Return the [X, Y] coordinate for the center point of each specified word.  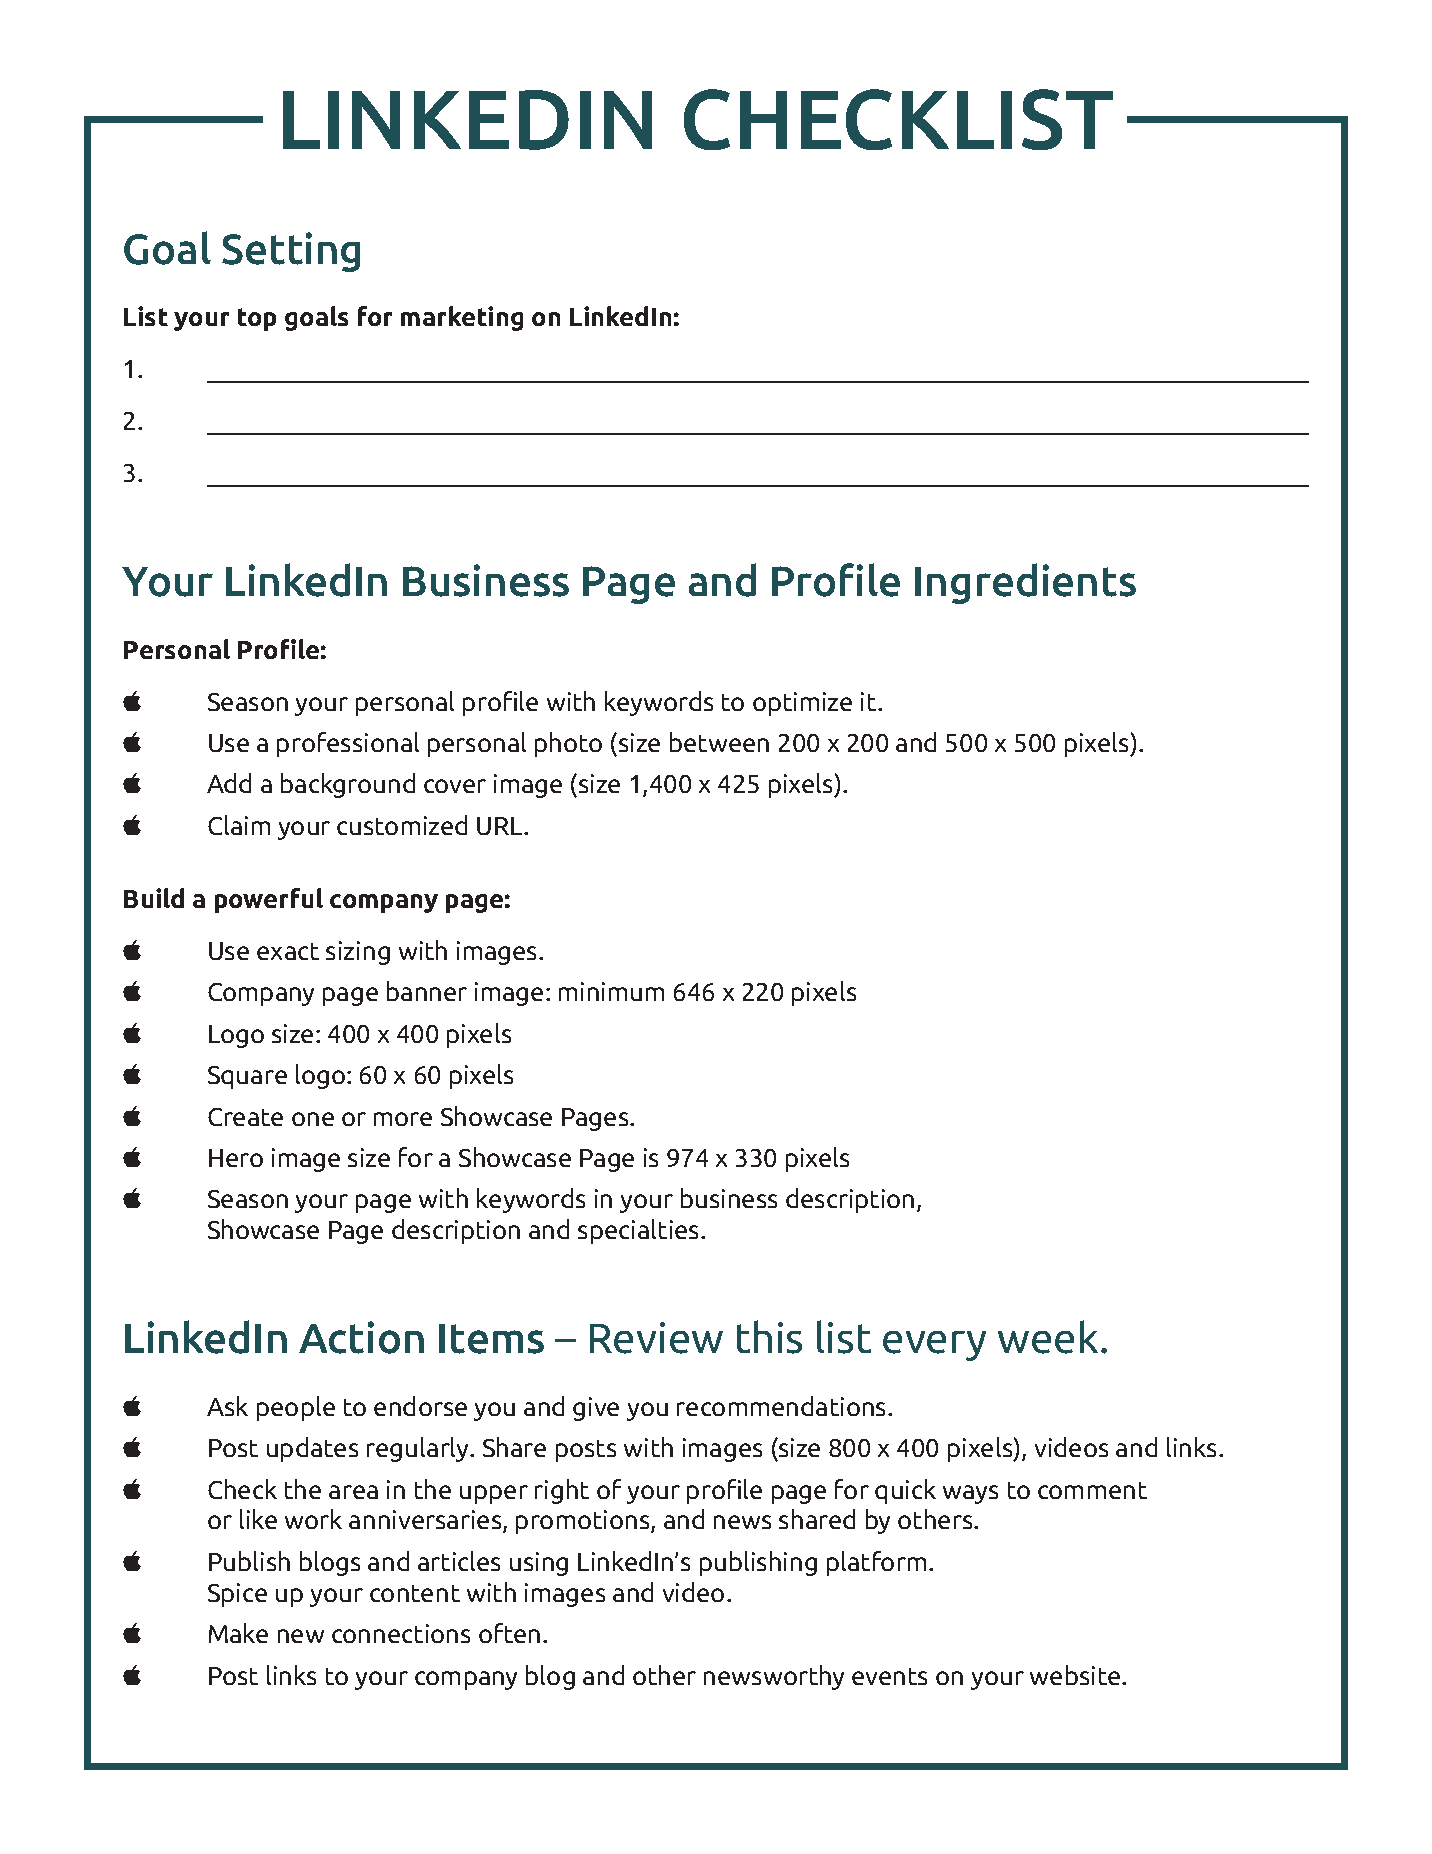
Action [361, 1337]
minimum [611, 991]
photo [568, 744]
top [257, 319]
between [719, 742]
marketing [462, 318]
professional [348, 744]
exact [288, 951]
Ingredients [1025, 583]
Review [656, 1338]
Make [238, 1633]
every [934, 1346]
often [509, 1633]
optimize [802, 704]
